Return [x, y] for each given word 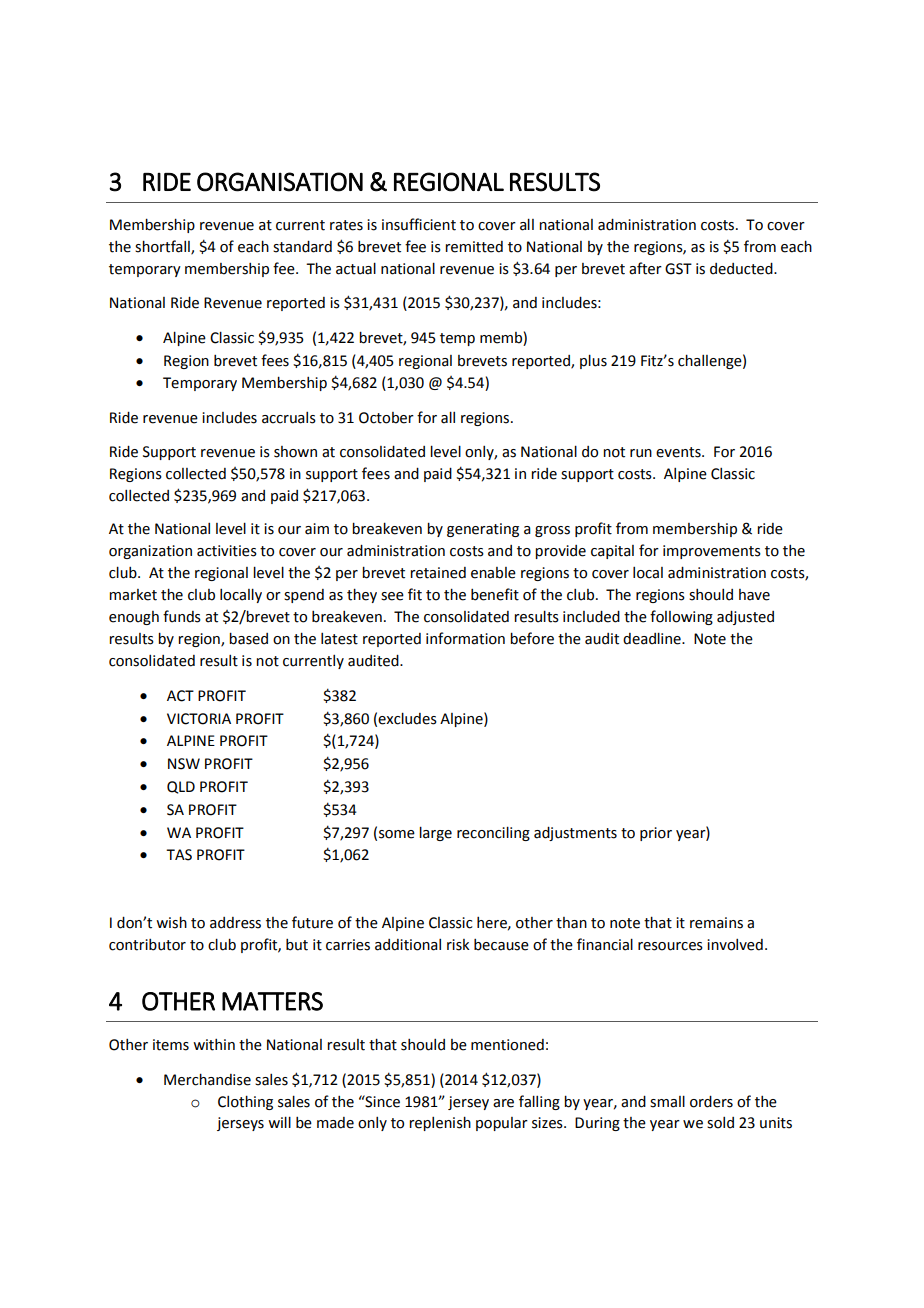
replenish [440, 1123]
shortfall [163, 247]
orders [711, 1102]
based [248, 638]
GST [678, 269]
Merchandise [207, 1079]
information [465, 638]
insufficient [419, 224]
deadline [653, 638]
